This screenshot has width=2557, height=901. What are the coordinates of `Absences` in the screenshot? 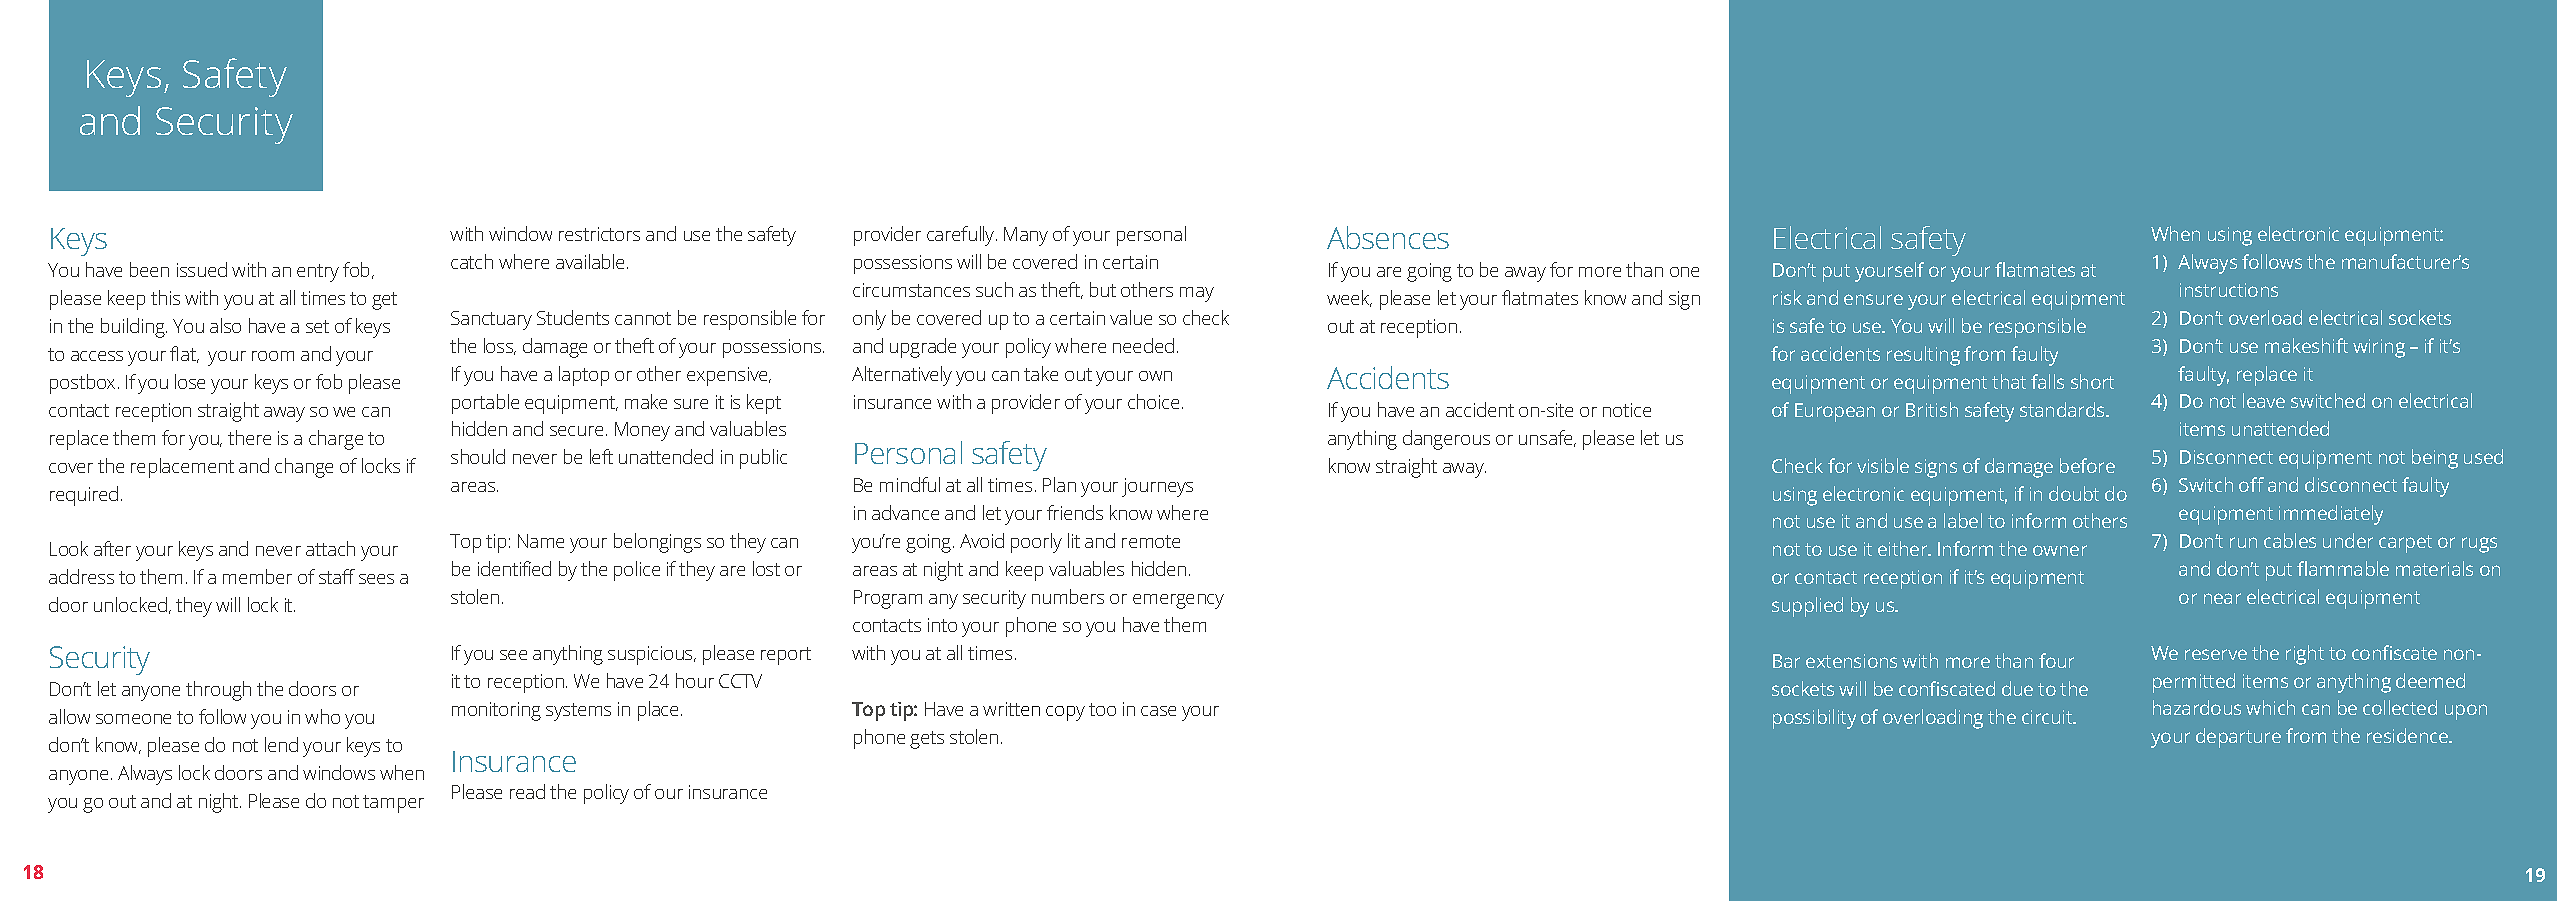 It's located at (1388, 237).
